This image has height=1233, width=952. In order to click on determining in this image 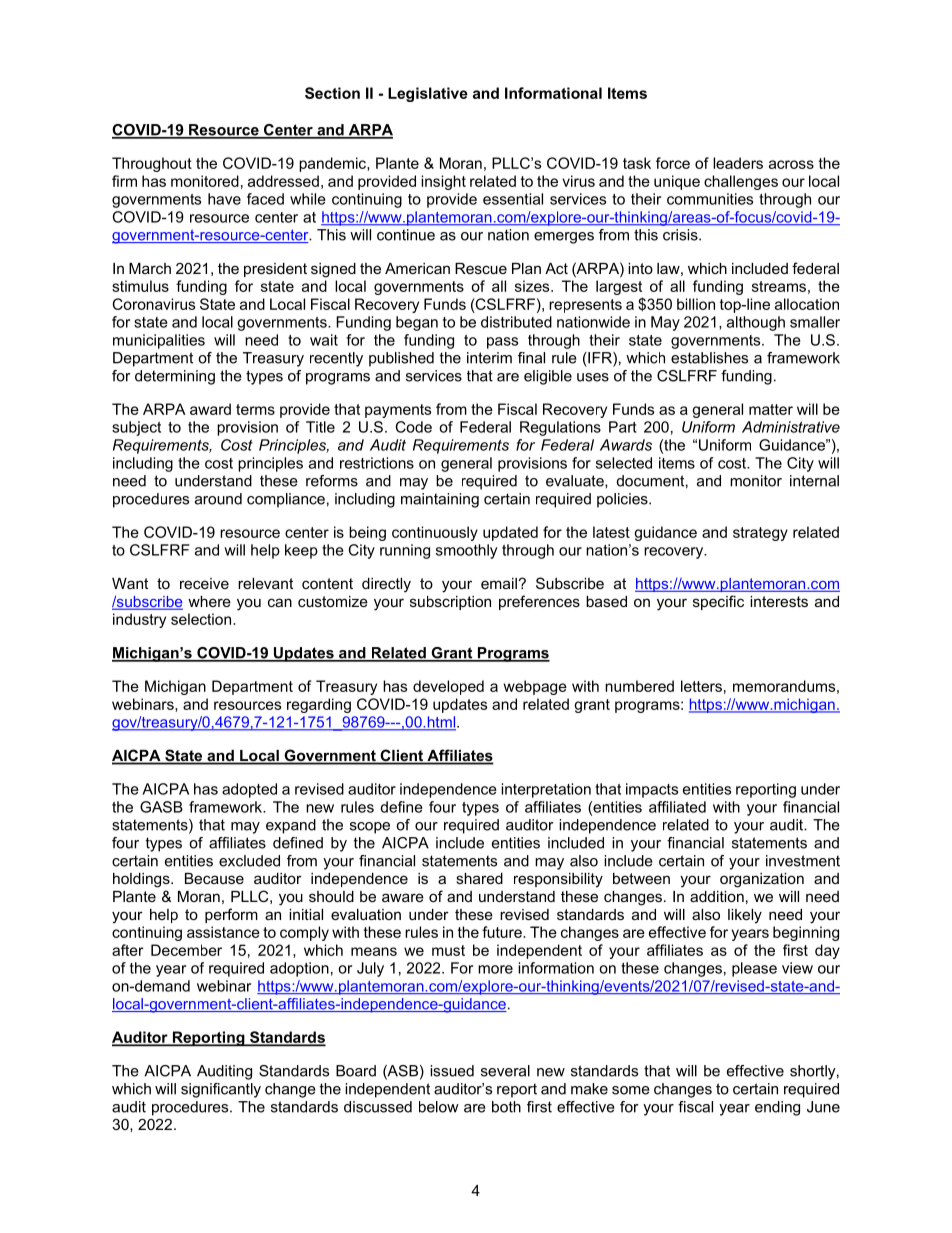, I will do `click(175, 377)`.
